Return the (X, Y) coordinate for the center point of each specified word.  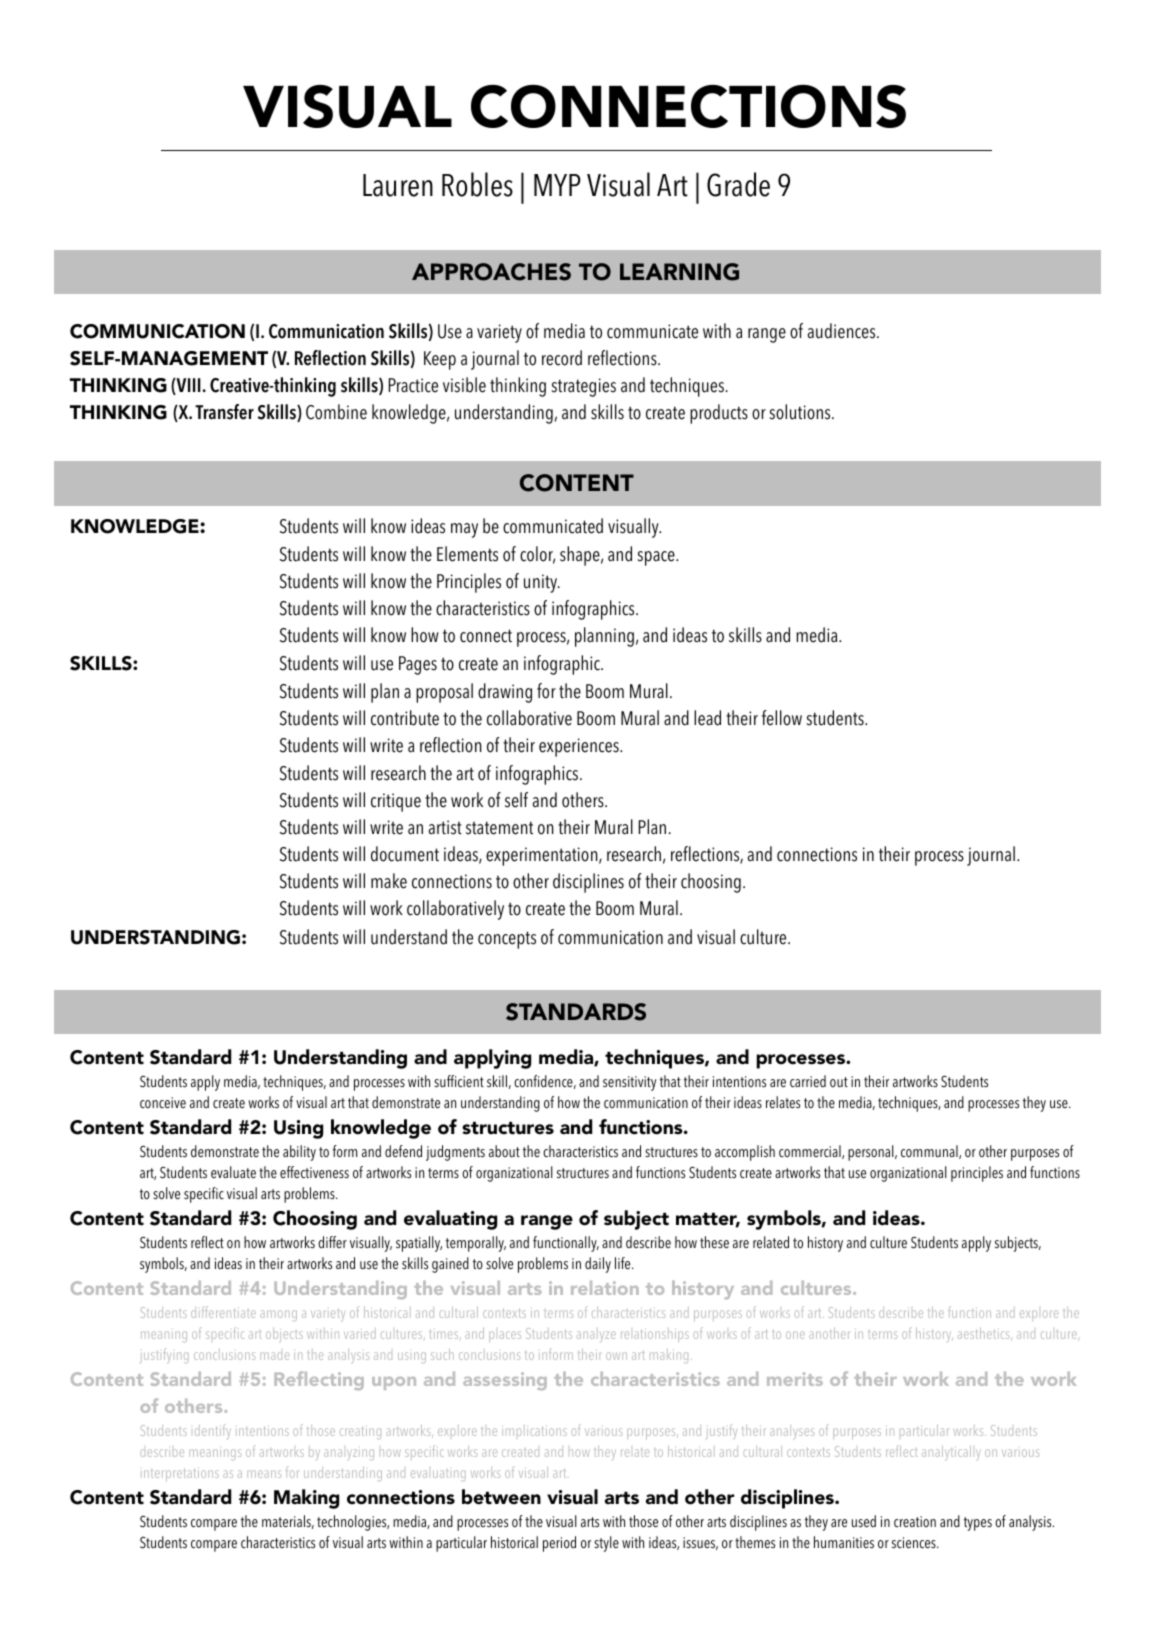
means (264, 1474)
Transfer (224, 412)
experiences (580, 747)
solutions (801, 412)
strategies (584, 387)
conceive (163, 1103)
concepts (507, 940)
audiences (843, 331)
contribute (405, 718)
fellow (782, 718)
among (278, 1315)
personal (872, 1153)
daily (598, 1265)
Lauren (398, 185)
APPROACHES (491, 272)
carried (808, 1081)
